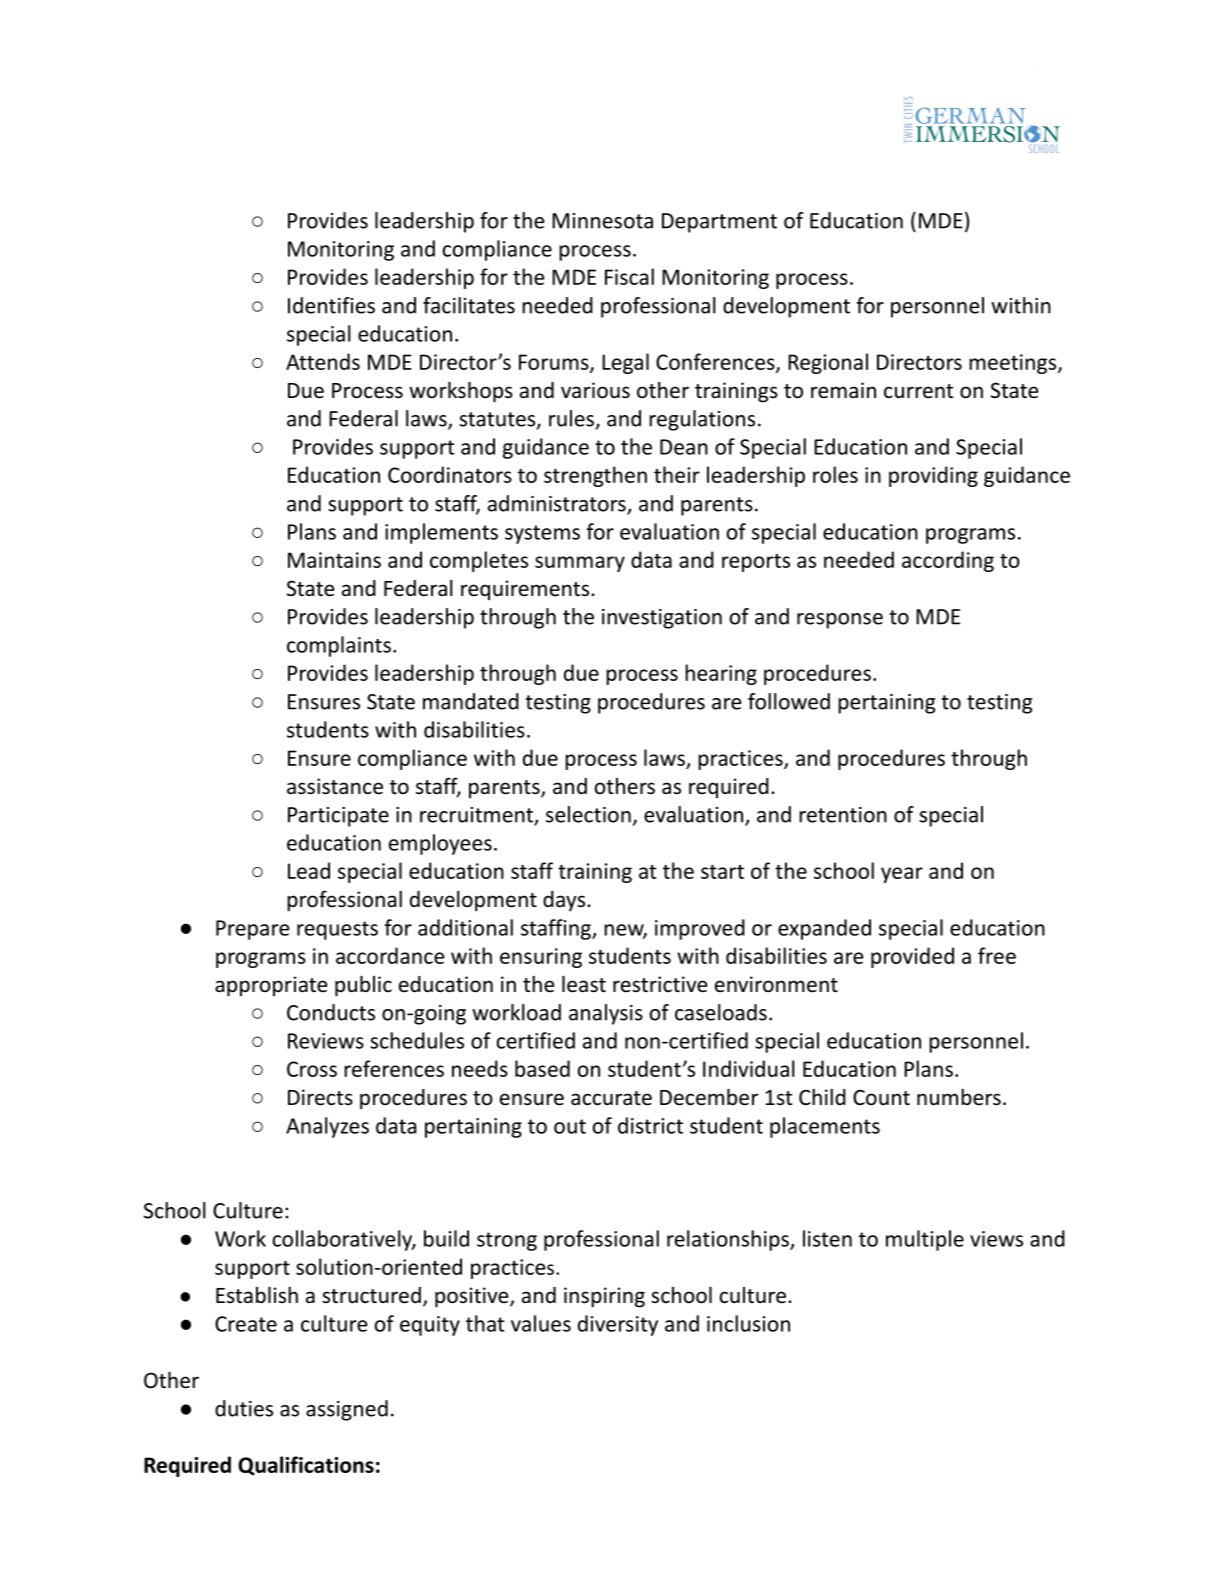 The height and width of the page is (1572, 1215). Describe the element at coordinates (1014, 364) in the page. I see `meetings` at that location.
